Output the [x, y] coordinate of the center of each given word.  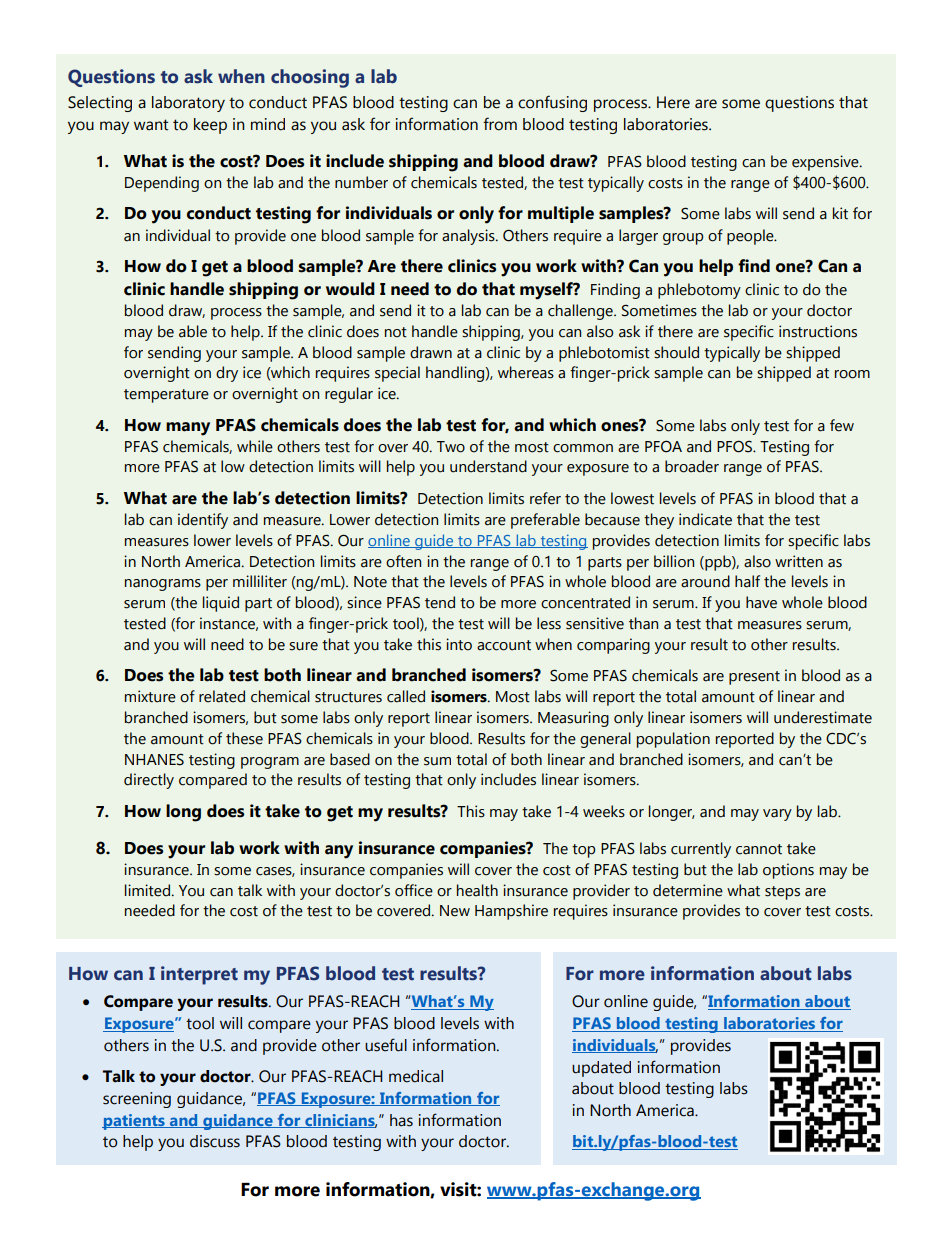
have [761, 602]
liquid [221, 604]
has [401, 1120]
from [500, 124]
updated [601, 1069]
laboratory [188, 104]
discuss [215, 1141]
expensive [826, 163]
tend [440, 602]
